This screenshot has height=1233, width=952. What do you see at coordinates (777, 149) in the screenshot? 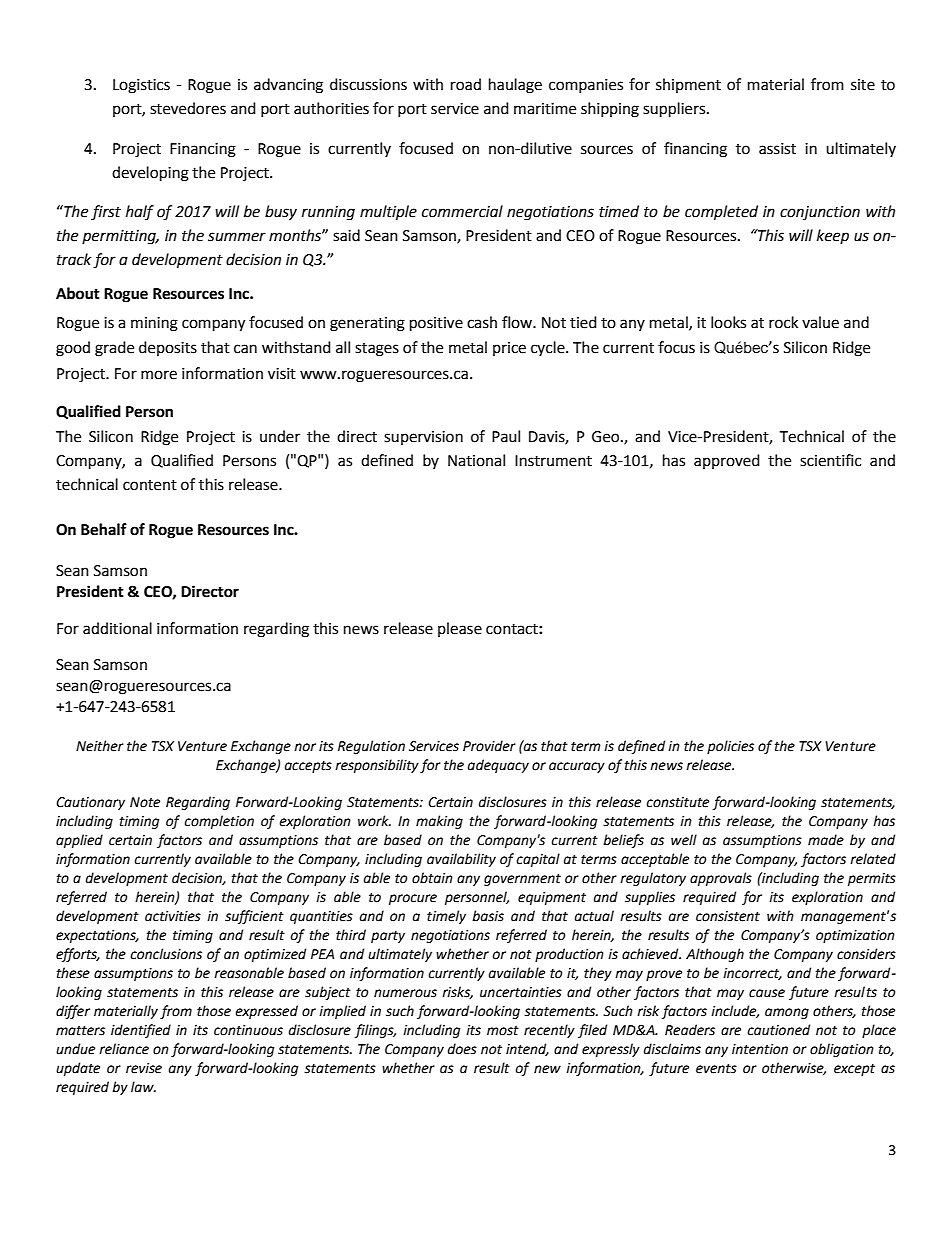
I see `assist` at bounding box center [777, 149].
